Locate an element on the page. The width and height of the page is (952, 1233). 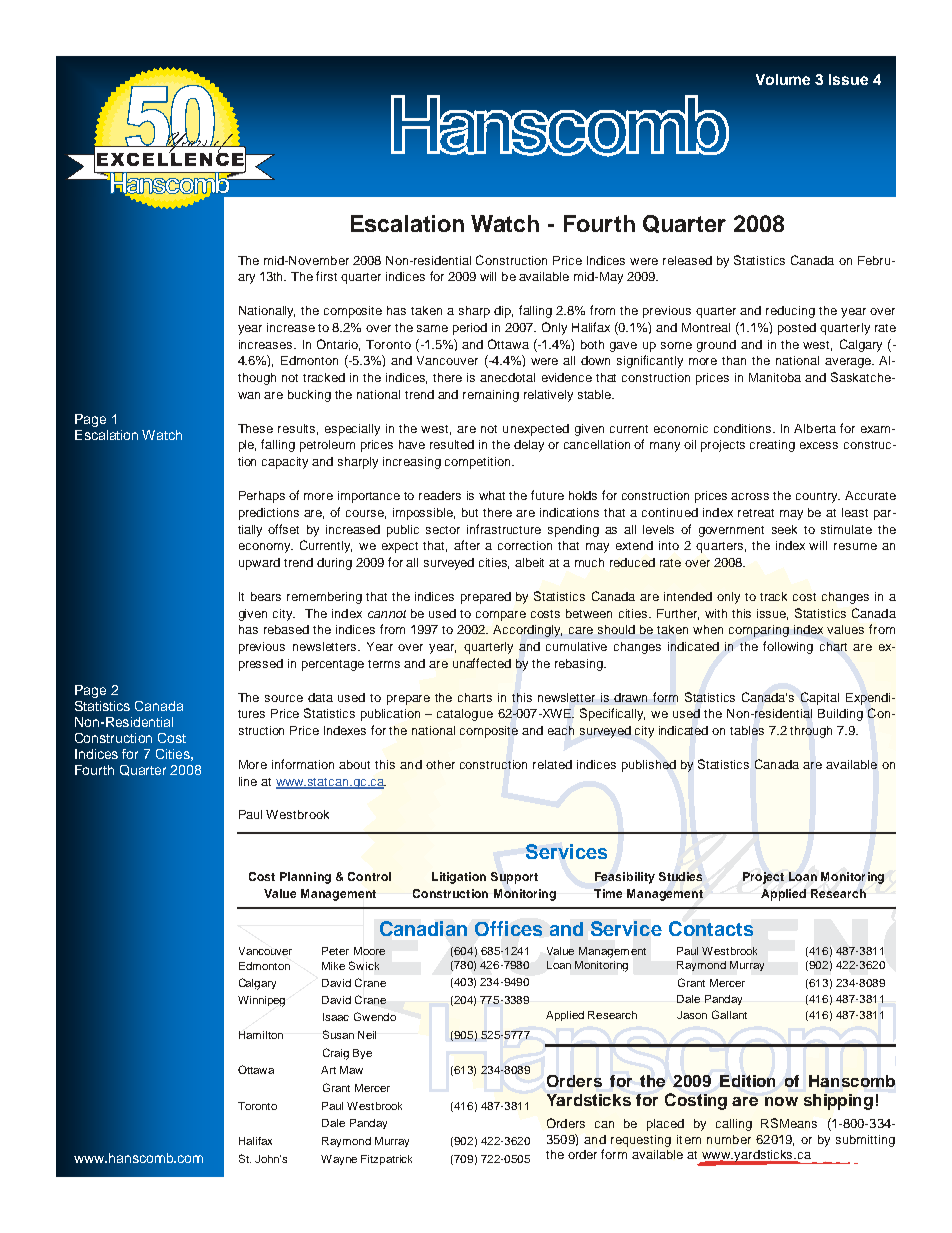
care is located at coordinates (581, 630).
